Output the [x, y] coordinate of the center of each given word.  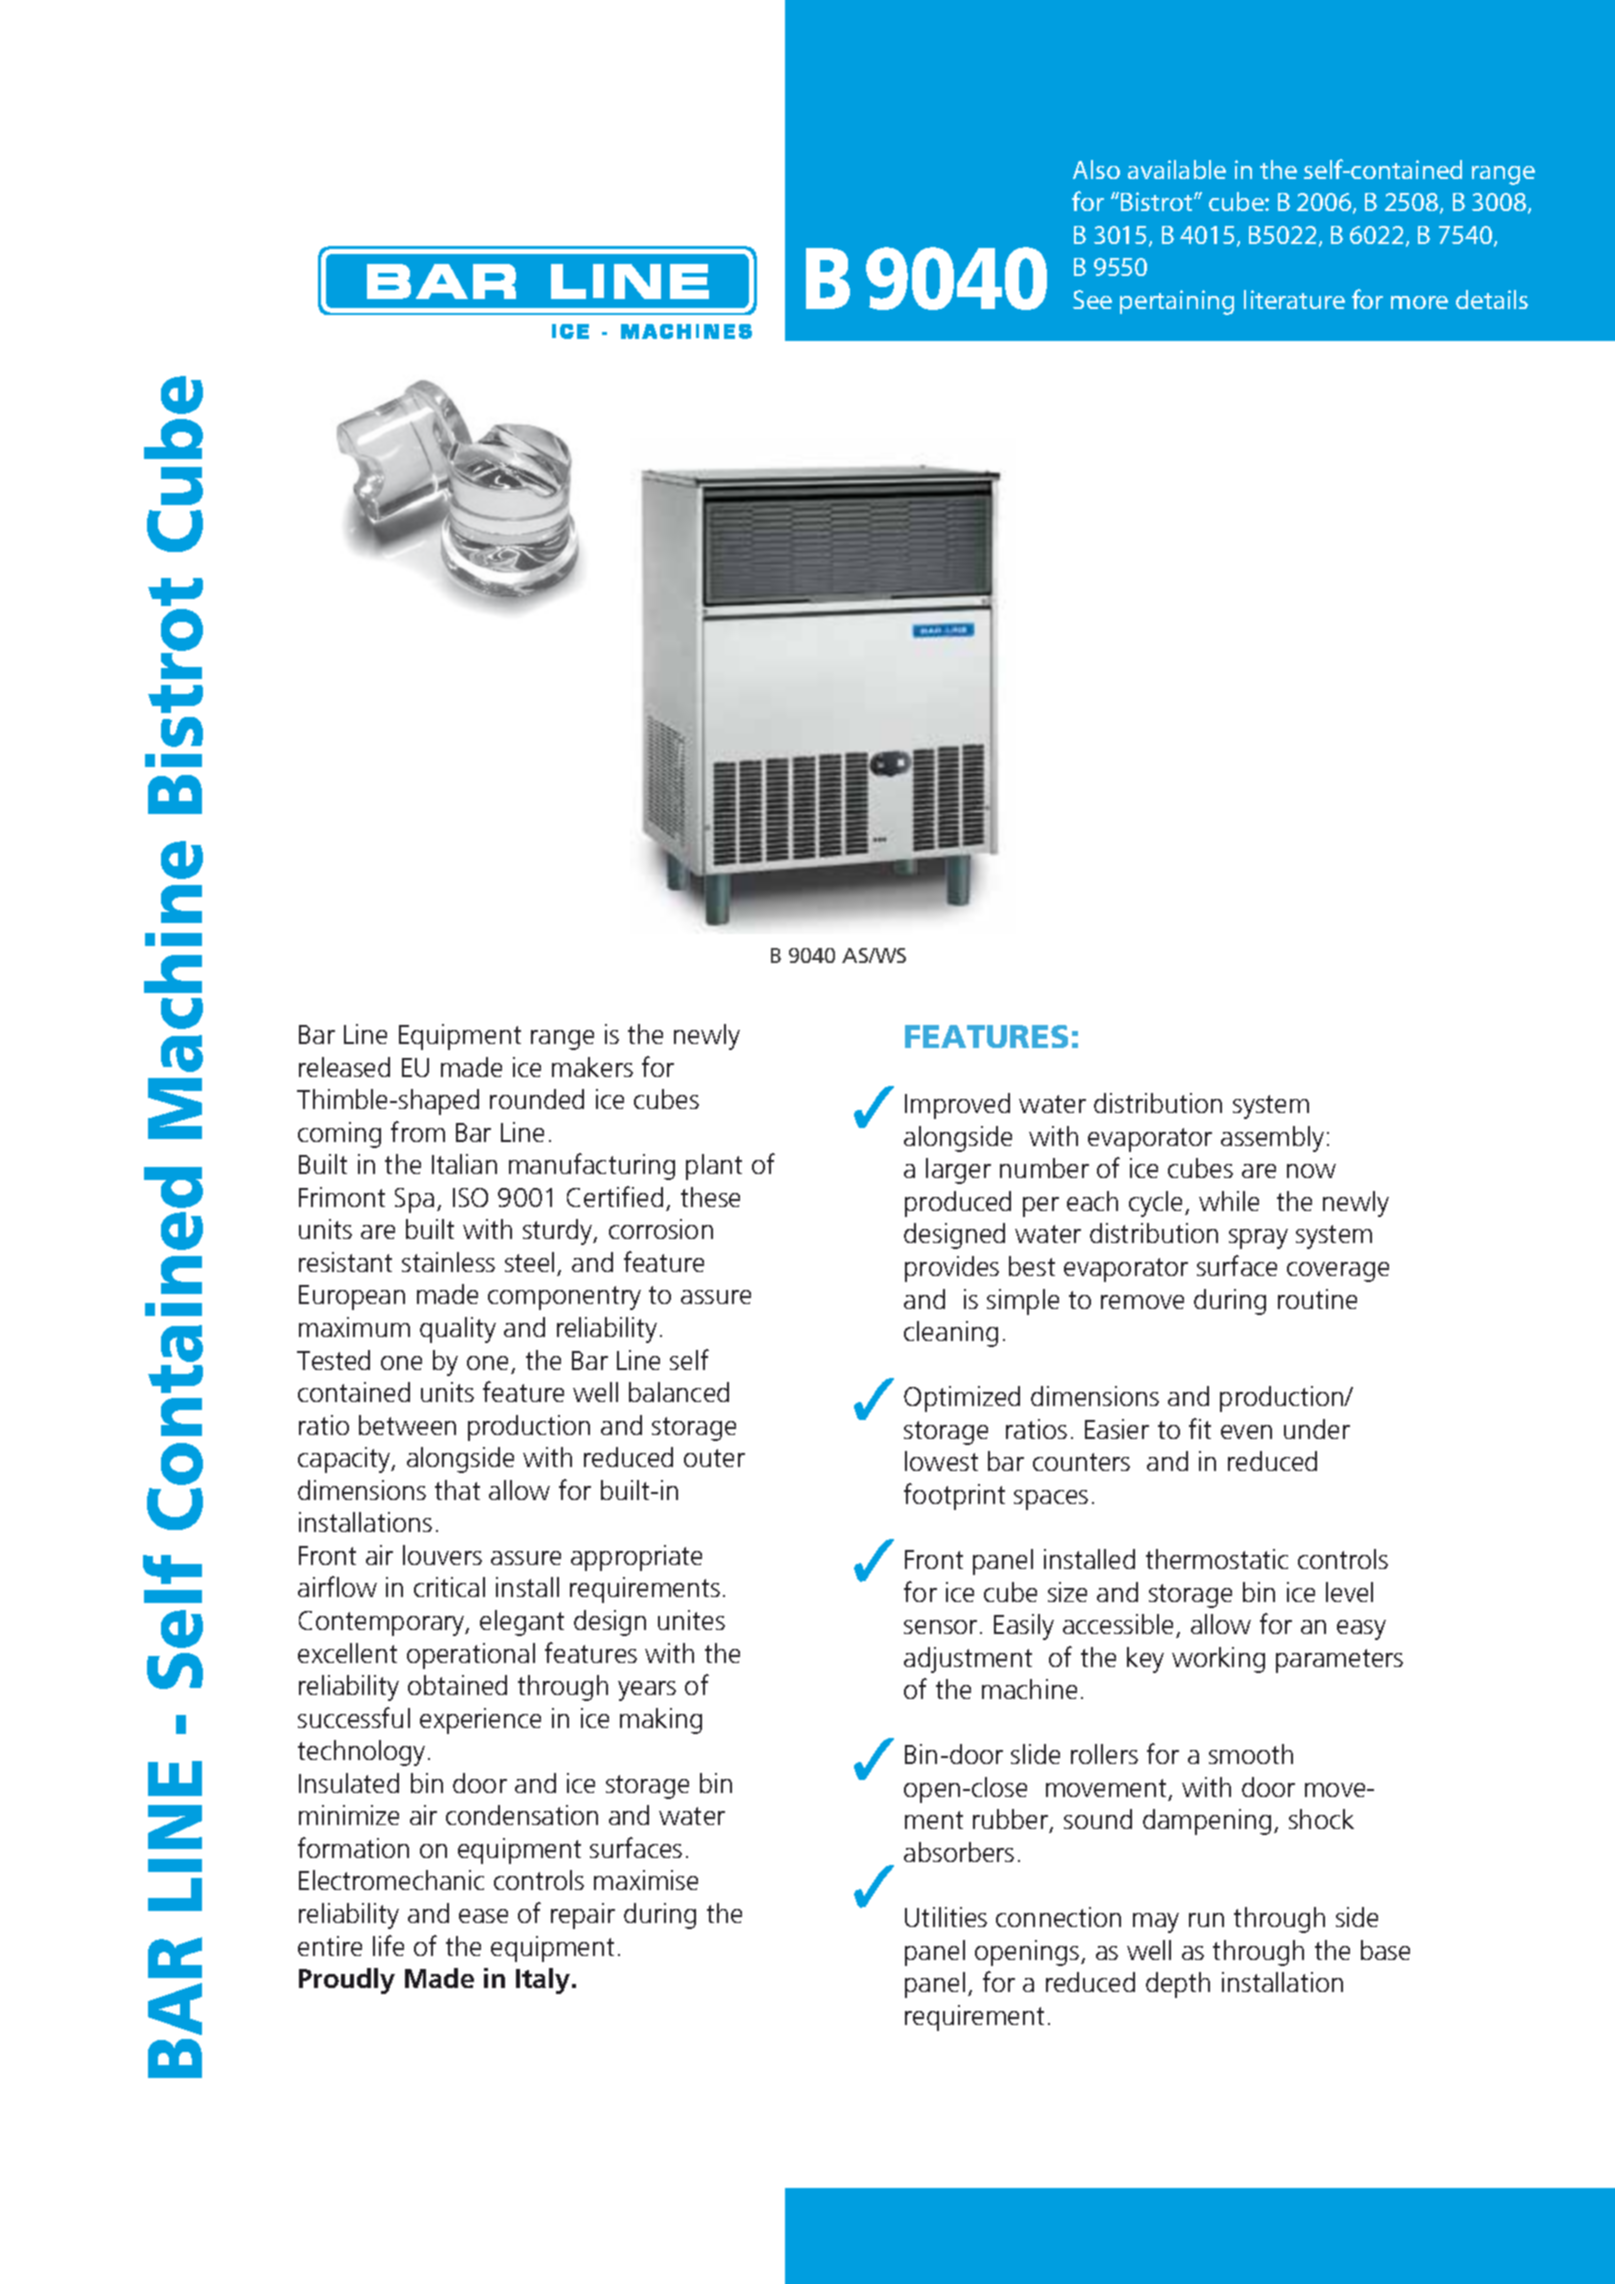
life [388, 1945]
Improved [957, 1106]
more [1419, 302]
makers [592, 1067]
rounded [537, 1099]
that [457, 1490]
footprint [954, 1496]
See [1092, 299]
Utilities [946, 1917]
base [1385, 1950]
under [1317, 1429]
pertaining [1177, 302]
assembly [1272, 1139]
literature [1294, 299]
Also [1096, 169]
